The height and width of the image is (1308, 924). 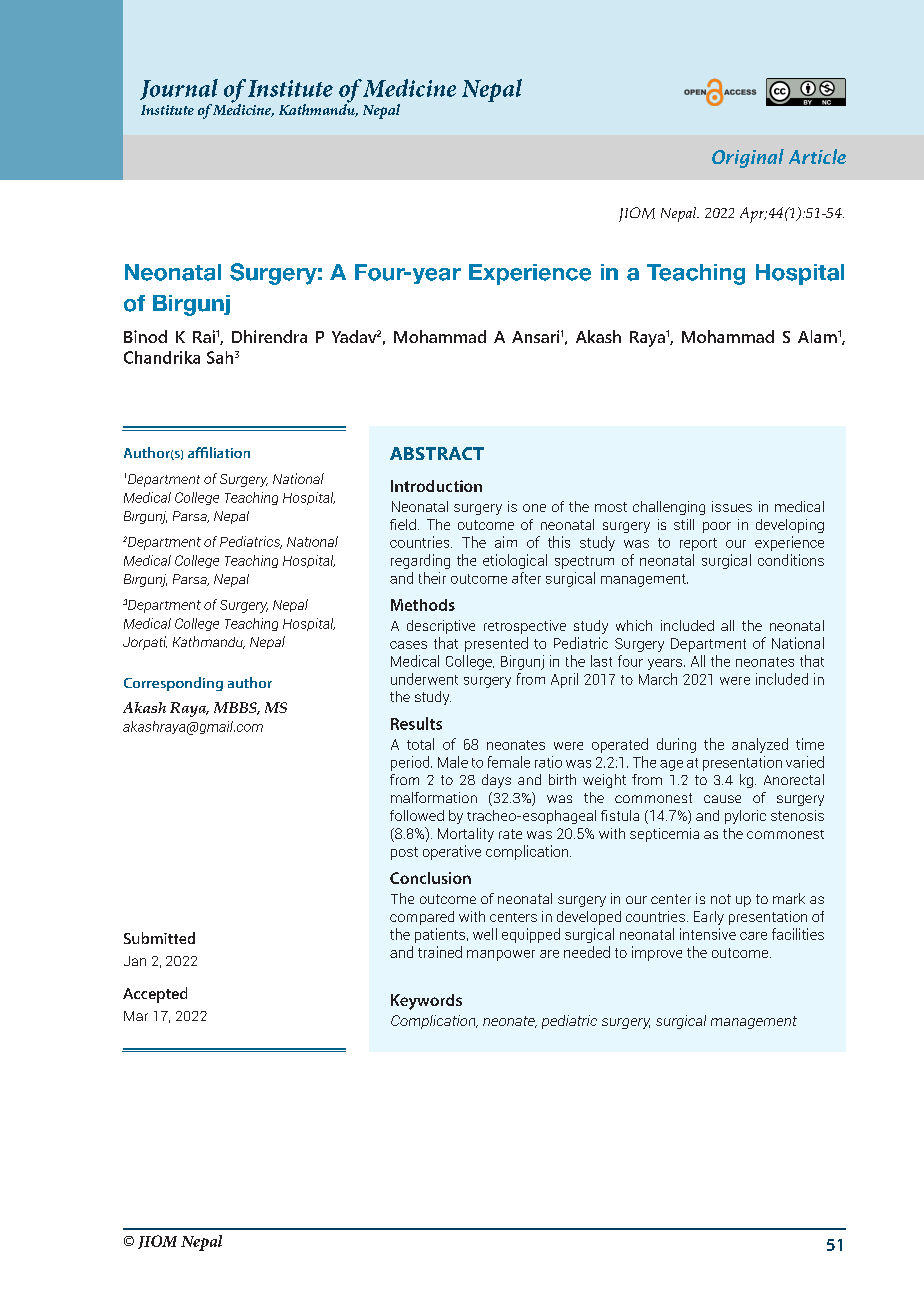 What do you see at coordinates (437, 453) in the image?
I see `ABSTRACT` at bounding box center [437, 453].
